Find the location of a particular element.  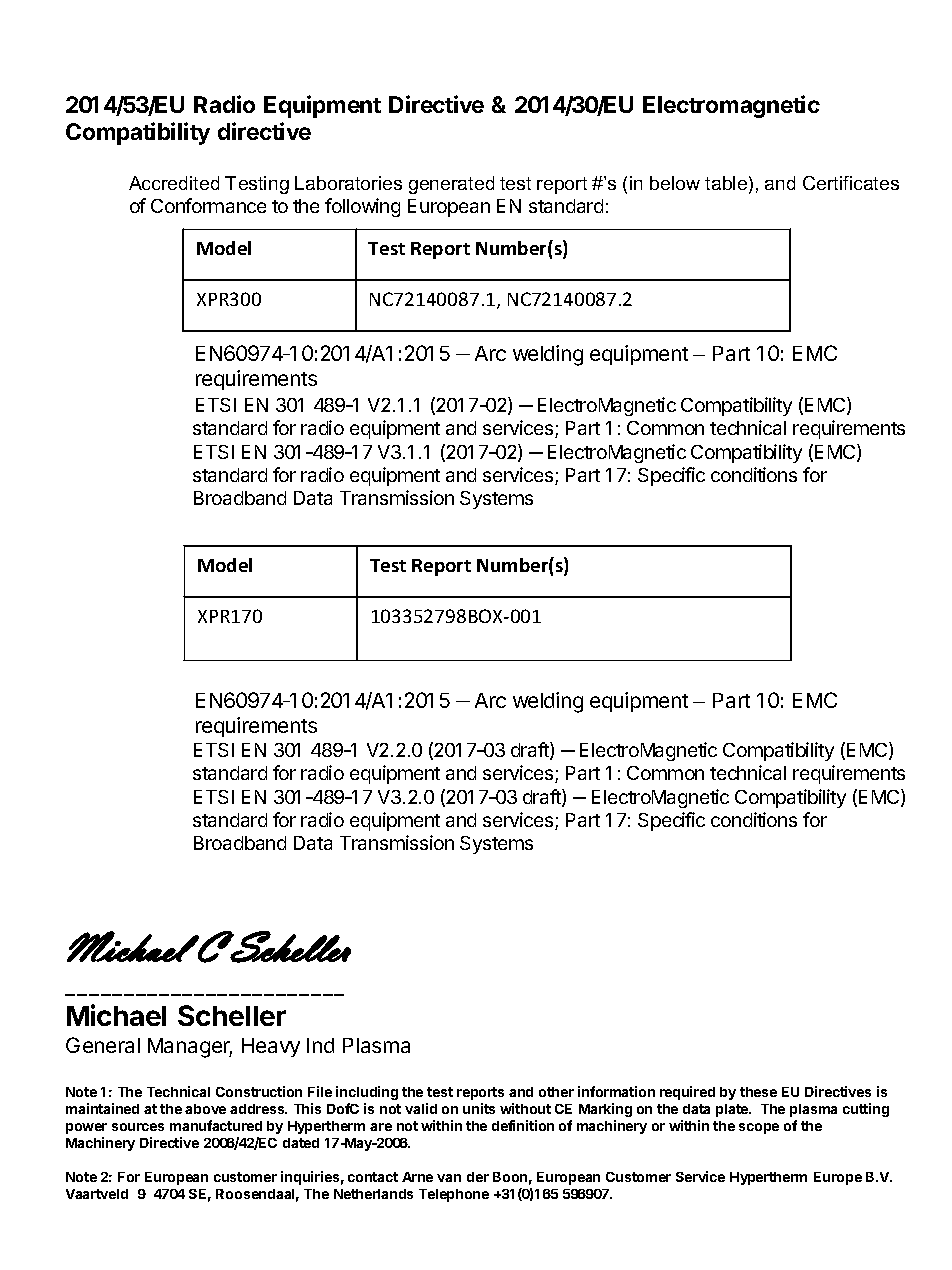

generated is located at coordinates (451, 185).
